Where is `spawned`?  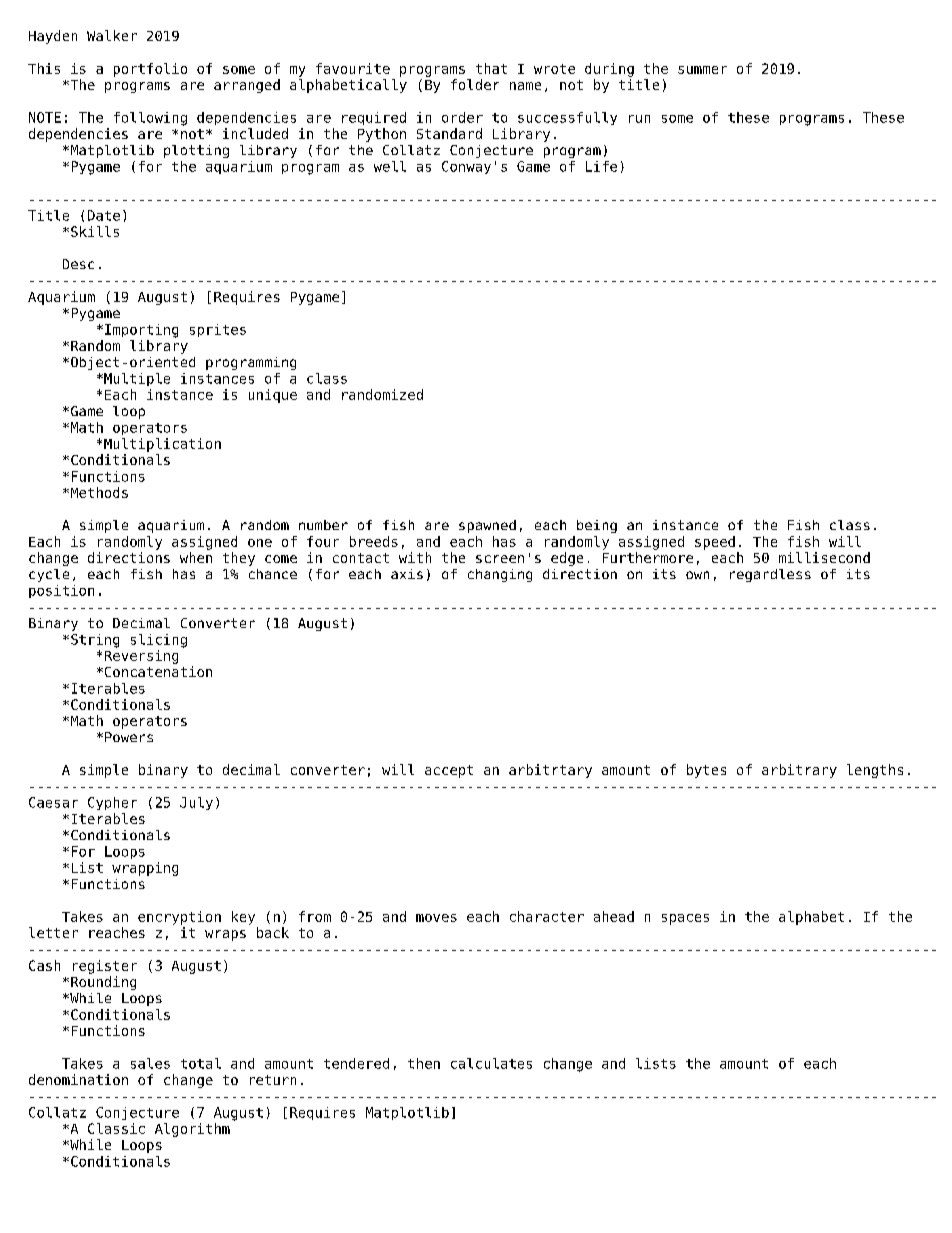
spawned is located at coordinates (487, 526).
